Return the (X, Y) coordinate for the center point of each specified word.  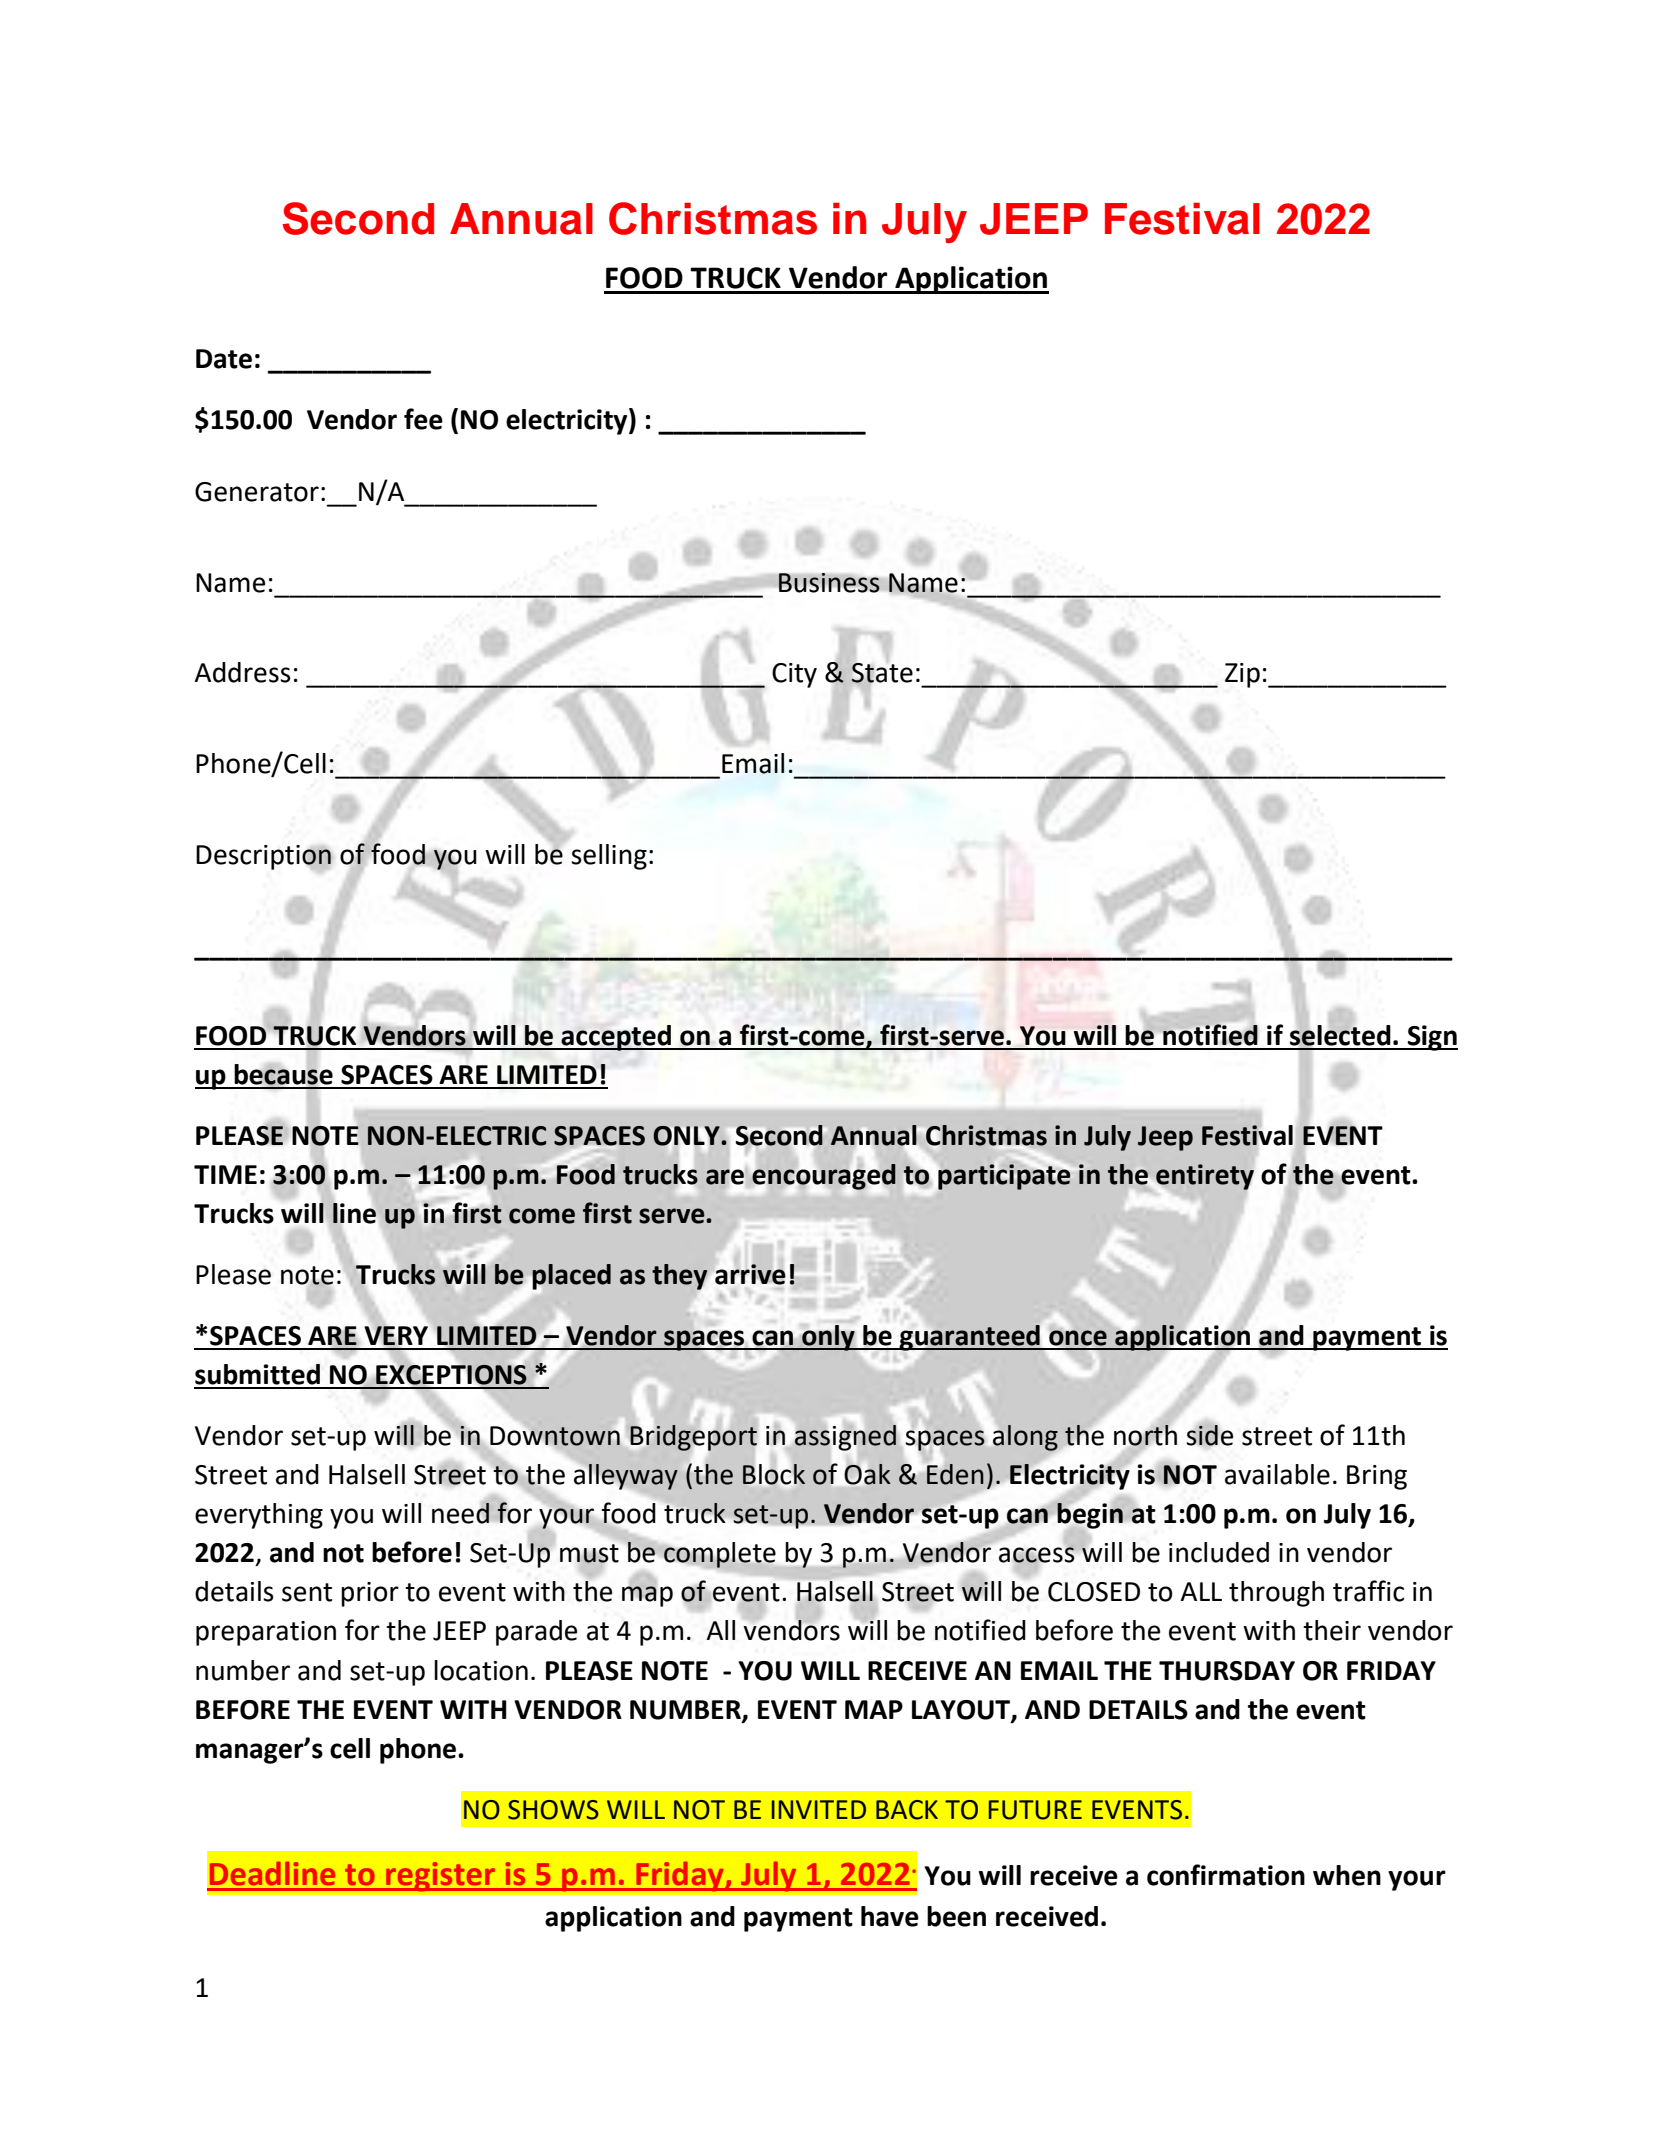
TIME (225, 1174)
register (441, 1877)
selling (609, 857)
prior (370, 1594)
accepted (616, 1038)
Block (774, 1474)
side (1209, 1435)
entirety (1206, 1178)
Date (224, 359)
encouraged (824, 1177)
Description (264, 857)
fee (423, 419)
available (1277, 1474)
